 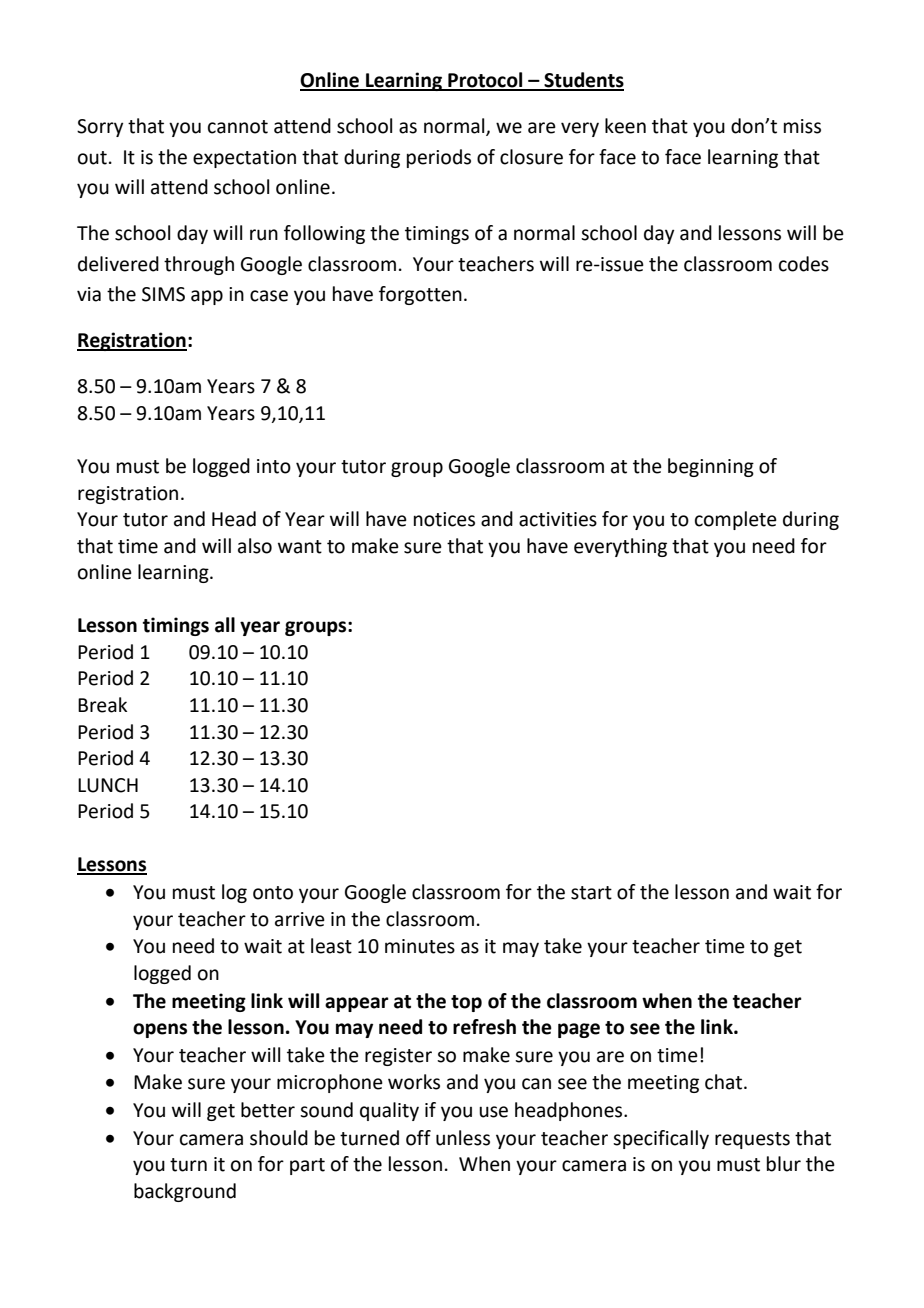 What do you see at coordinates (420, 295) in the screenshot?
I see `forgotten` at bounding box center [420, 295].
